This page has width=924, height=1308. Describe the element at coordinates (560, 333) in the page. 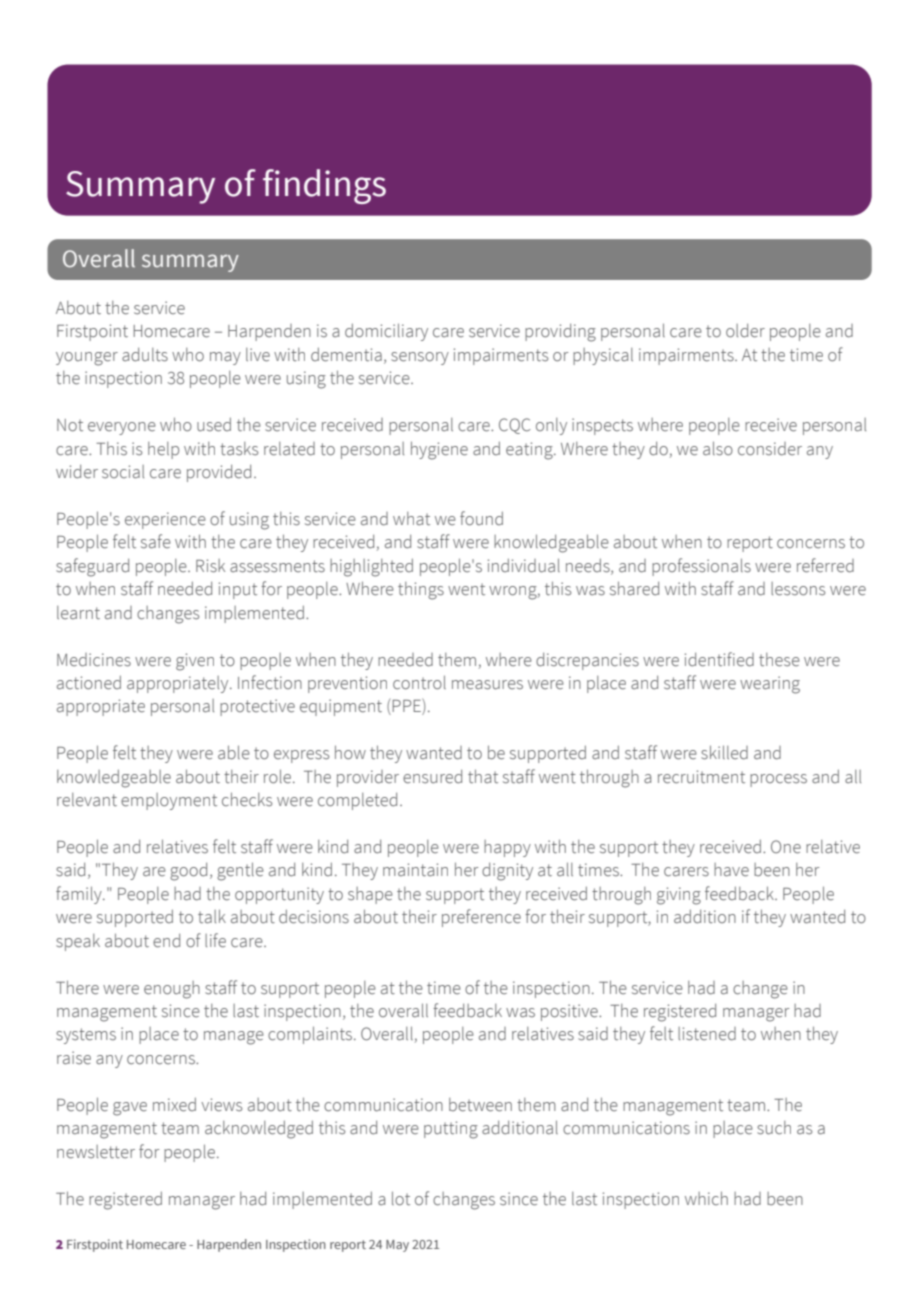

I see `providing` at that location.
